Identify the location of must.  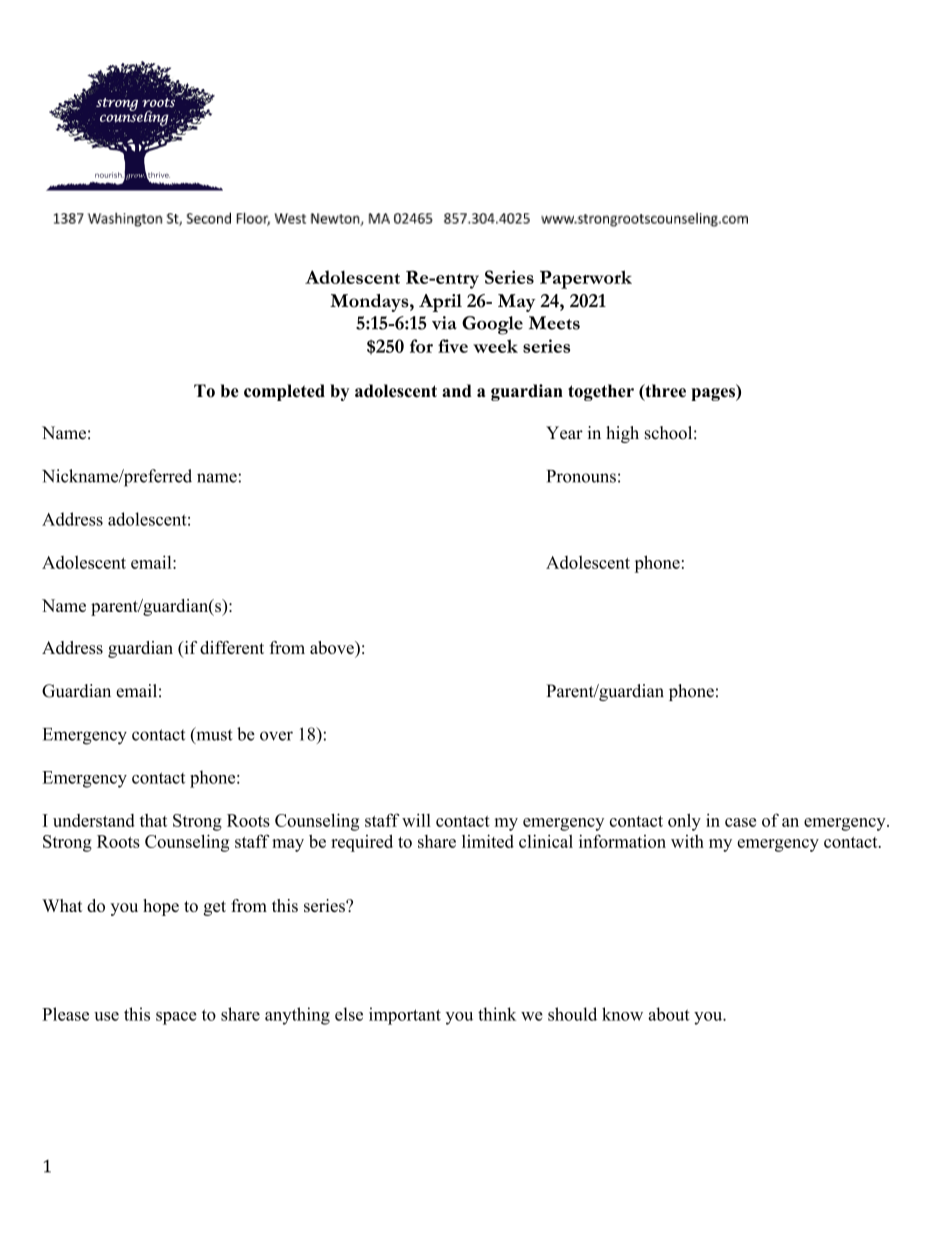
(213, 735).
